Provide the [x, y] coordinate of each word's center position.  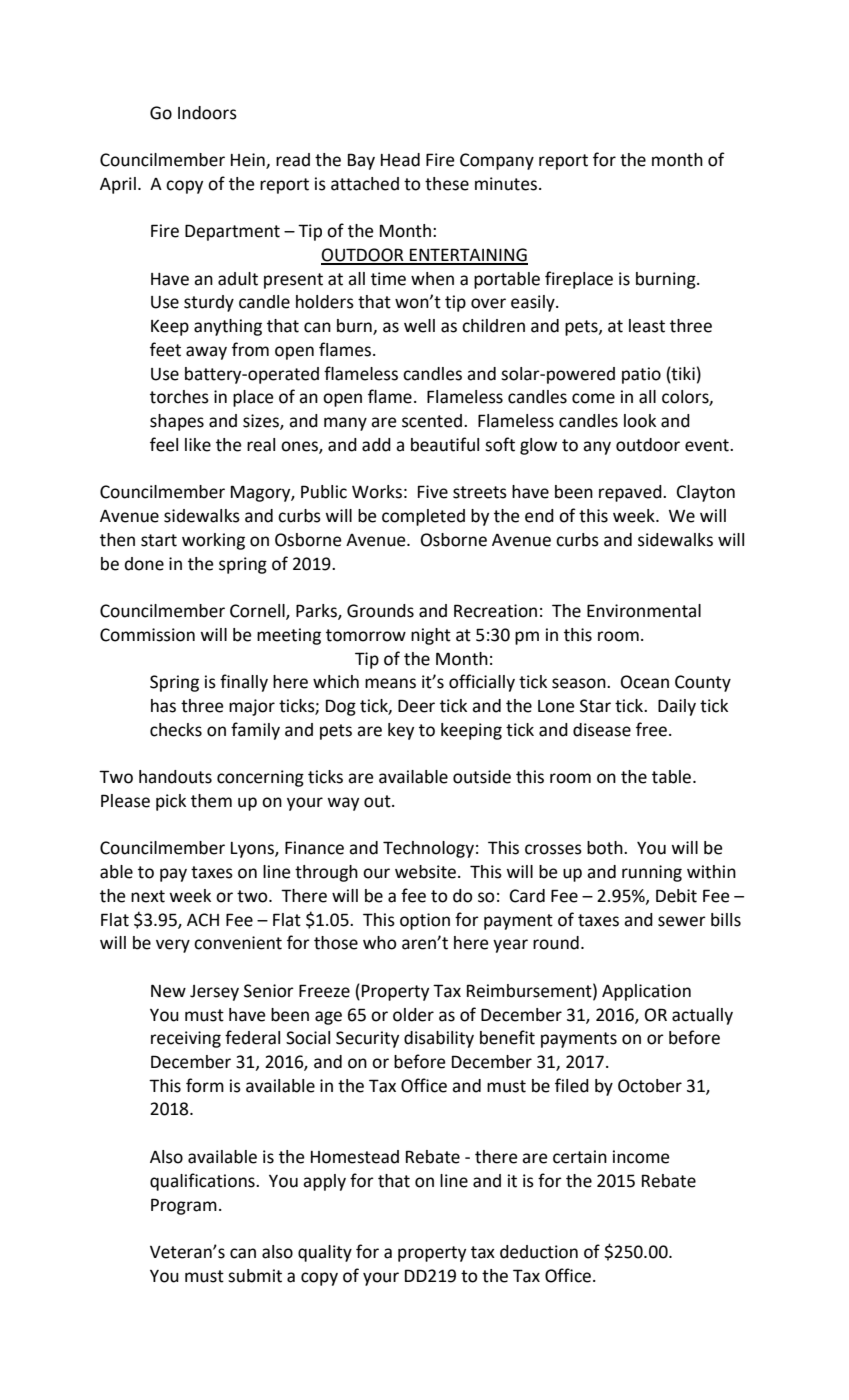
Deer [416, 706]
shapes [177, 422]
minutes [506, 184]
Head [400, 160]
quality [325, 1253]
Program [184, 1206]
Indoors [207, 113]
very [173, 946]
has [163, 706]
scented [433, 421]
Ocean [645, 682]
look [640, 421]
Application [646, 992]
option [425, 921]
